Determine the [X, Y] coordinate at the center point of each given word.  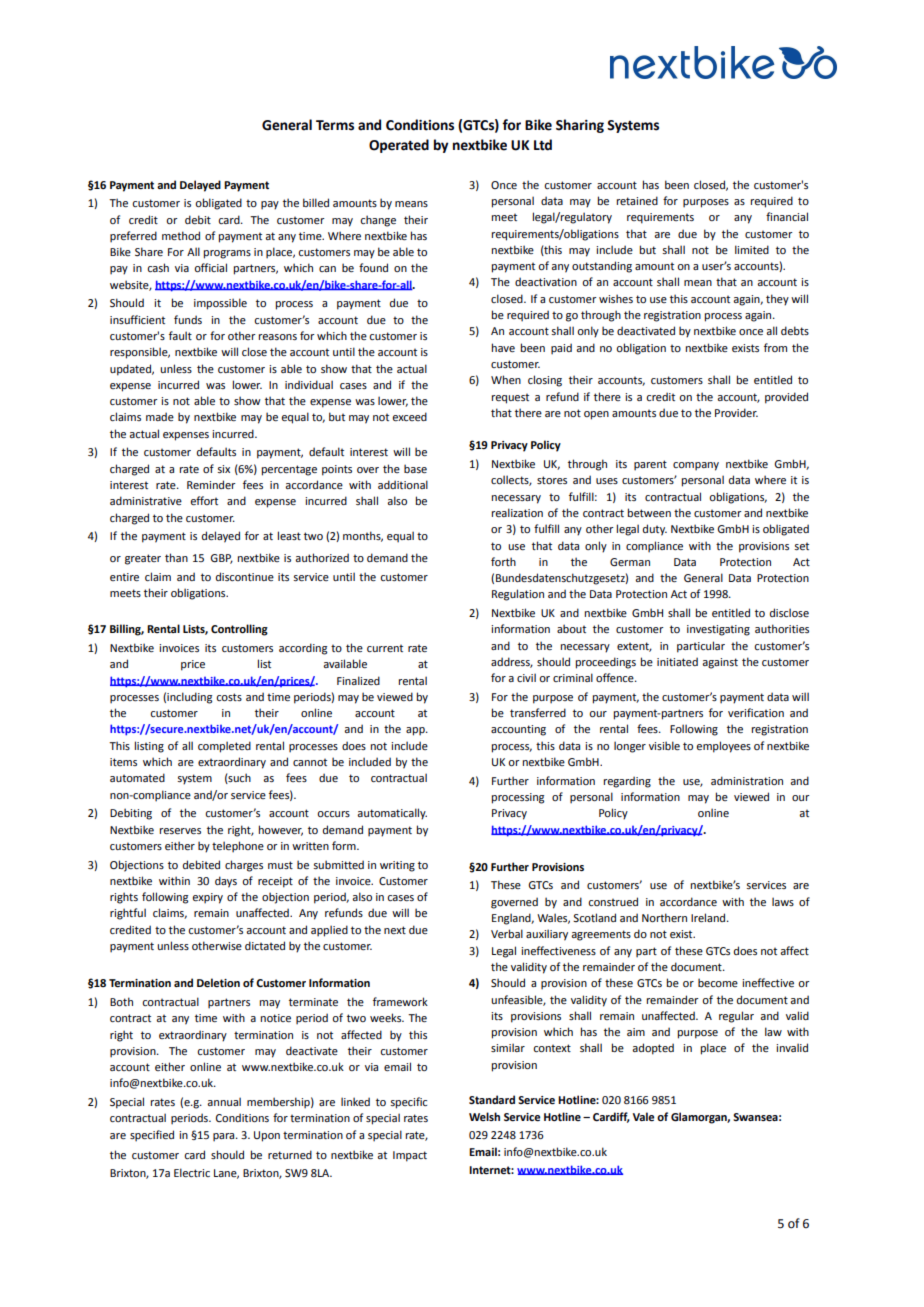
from [775, 347]
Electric [192, 1172]
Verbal [507, 933]
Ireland [709, 917]
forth [503, 561]
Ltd [543, 145]
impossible [220, 304]
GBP [221, 559]
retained [637, 200]
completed [224, 747]
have [503, 347]
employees [724, 747]
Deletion [218, 982]
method [181, 235]
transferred [538, 712]
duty [655, 530]
